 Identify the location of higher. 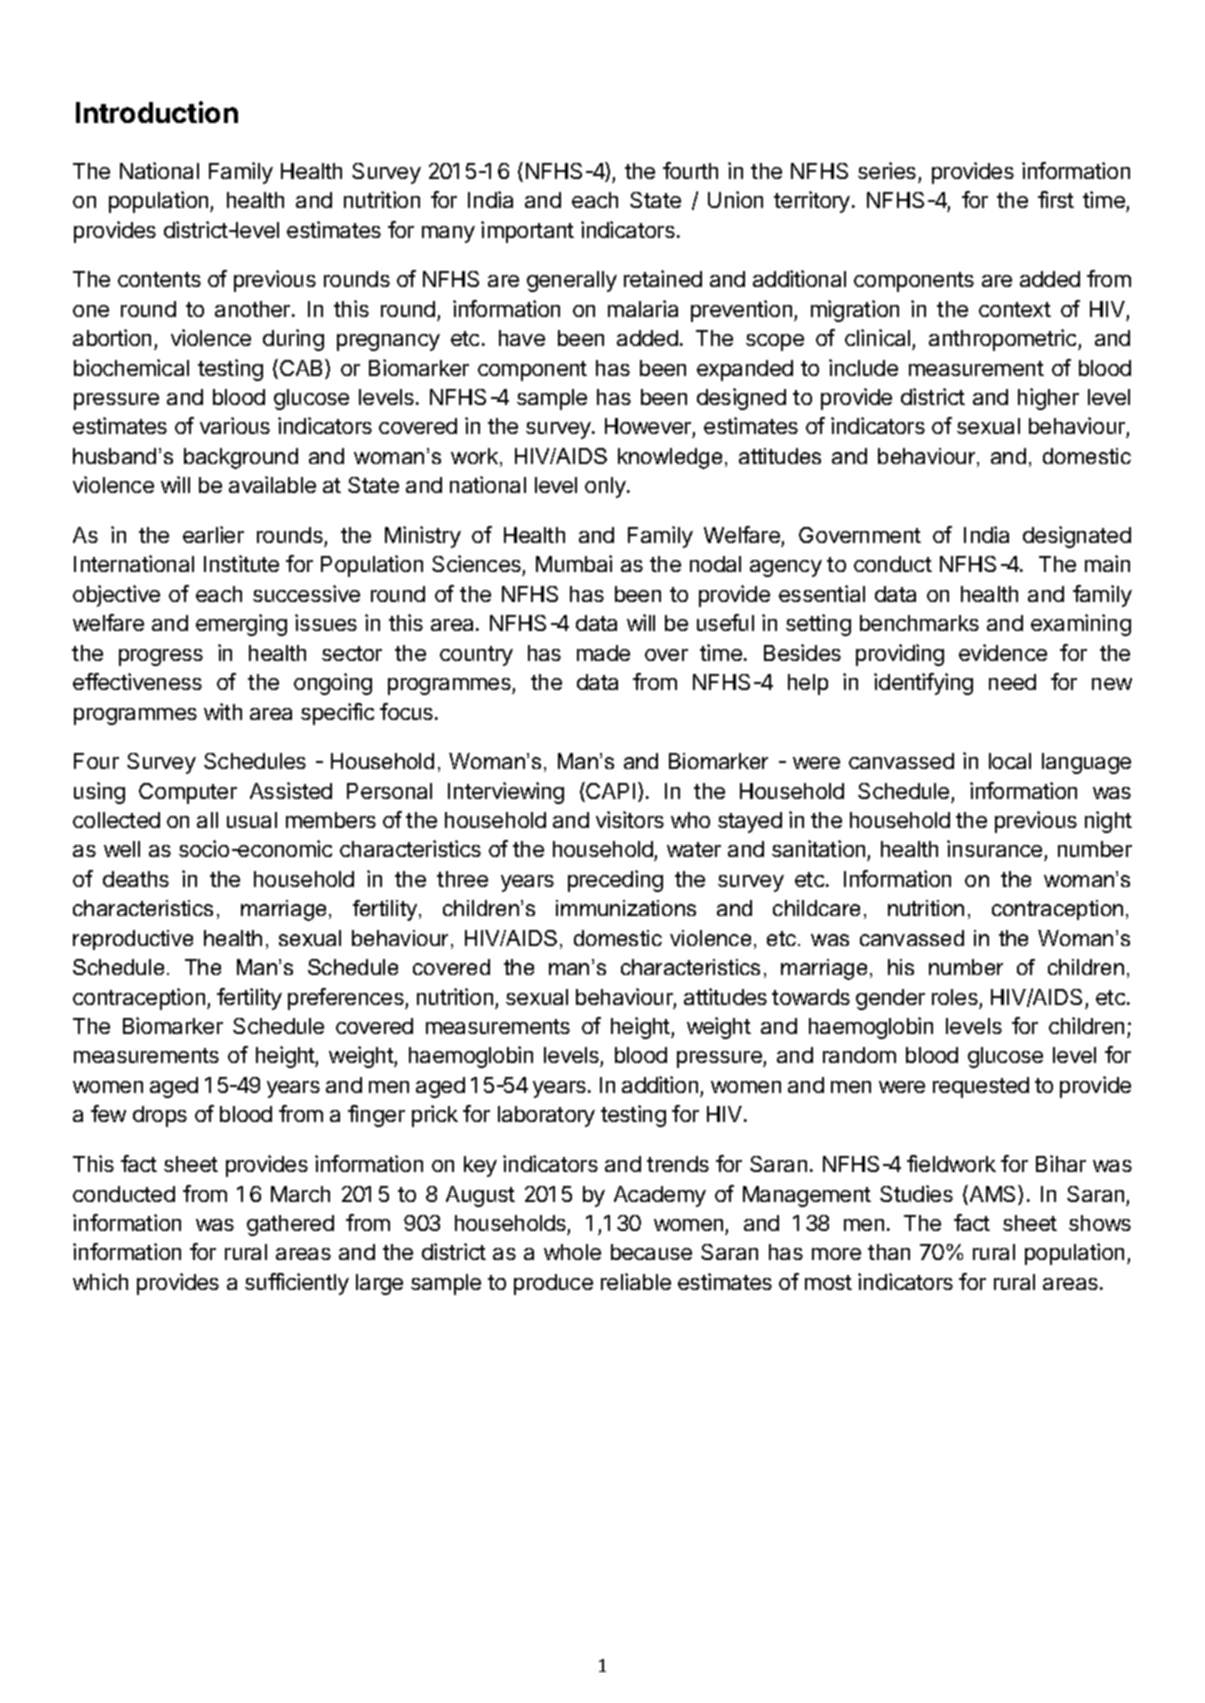
(1048, 399).
